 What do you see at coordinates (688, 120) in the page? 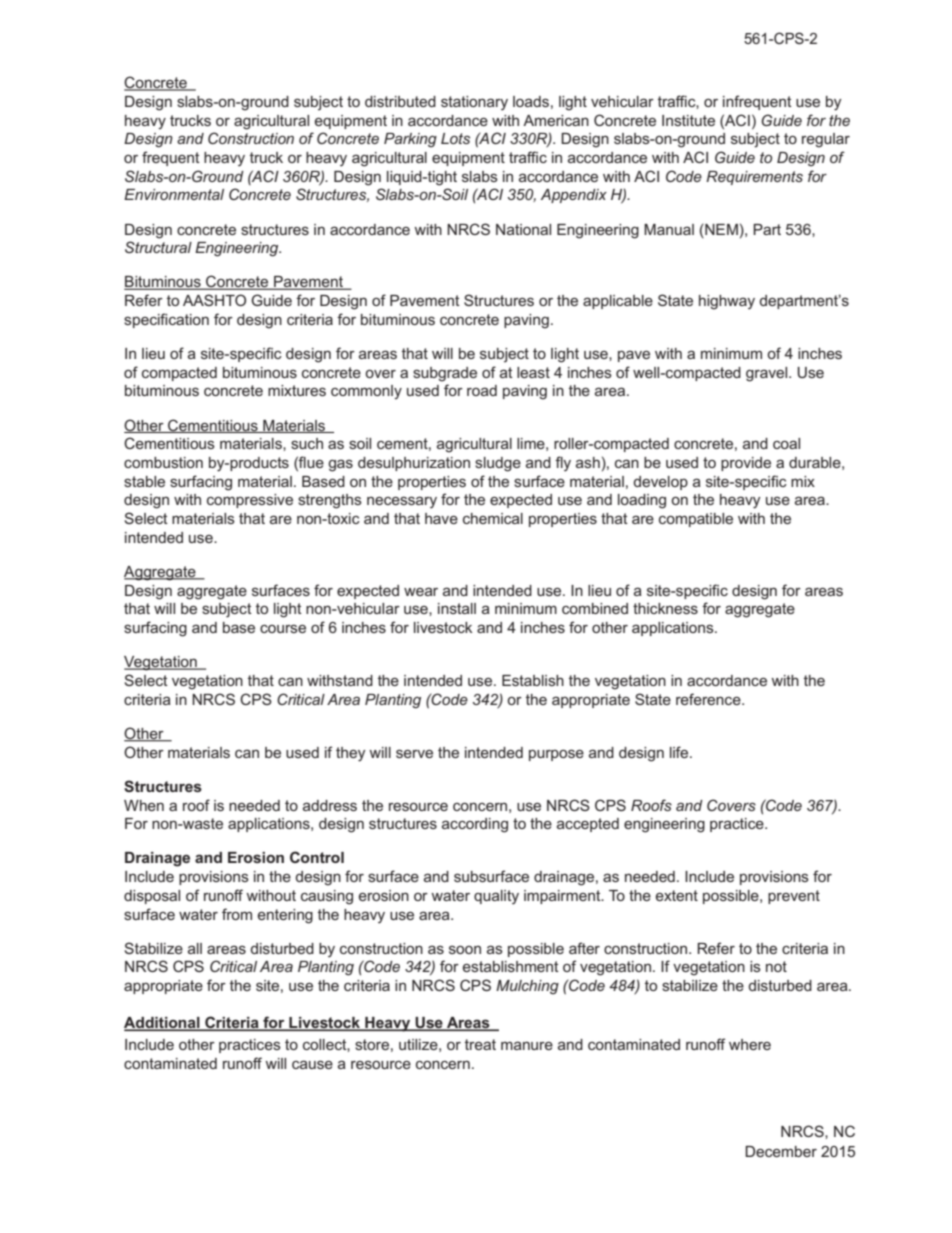
I see `Institute` at bounding box center [688, 120].
